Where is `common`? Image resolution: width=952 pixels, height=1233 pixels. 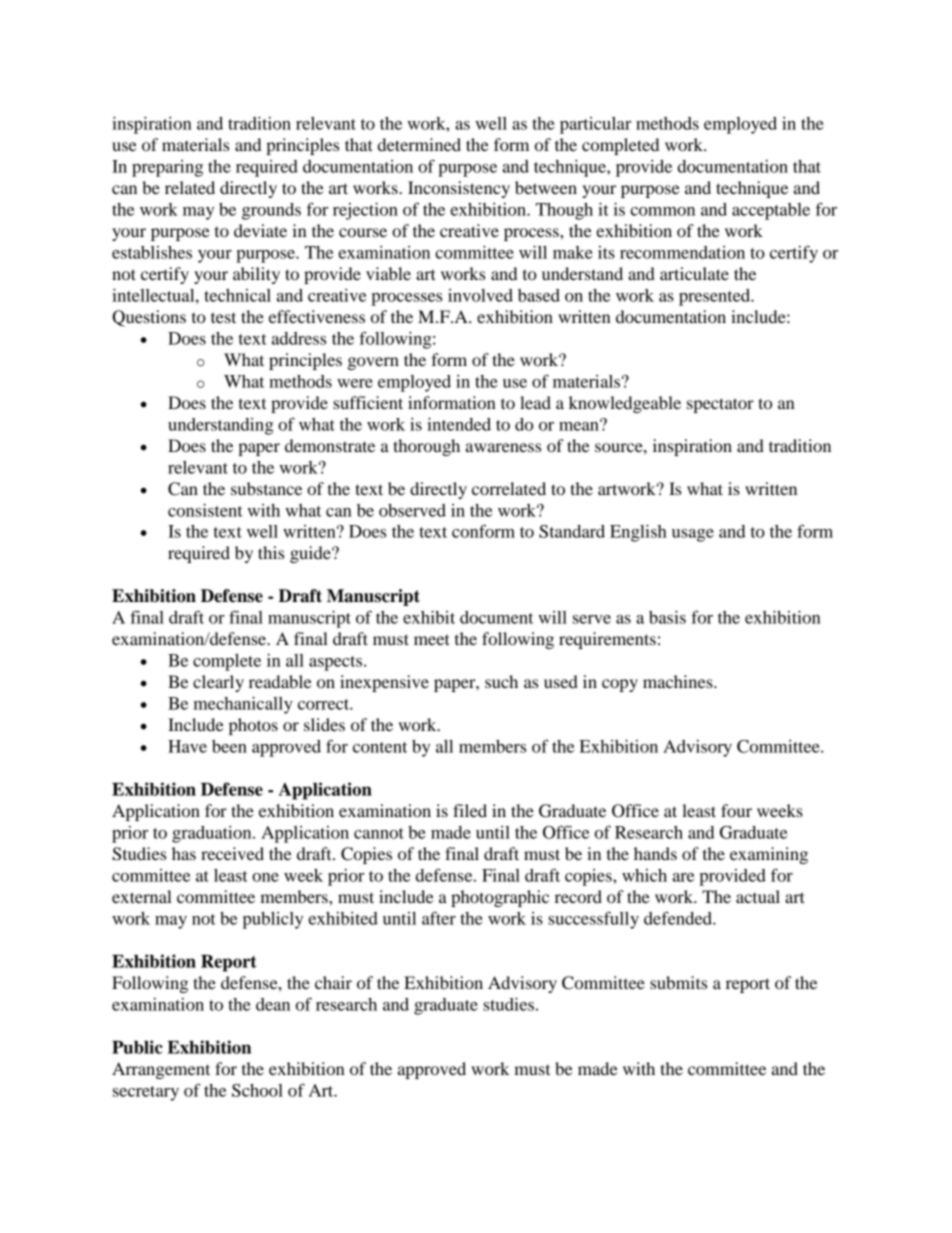 common is located at coordinates (662, 211).
